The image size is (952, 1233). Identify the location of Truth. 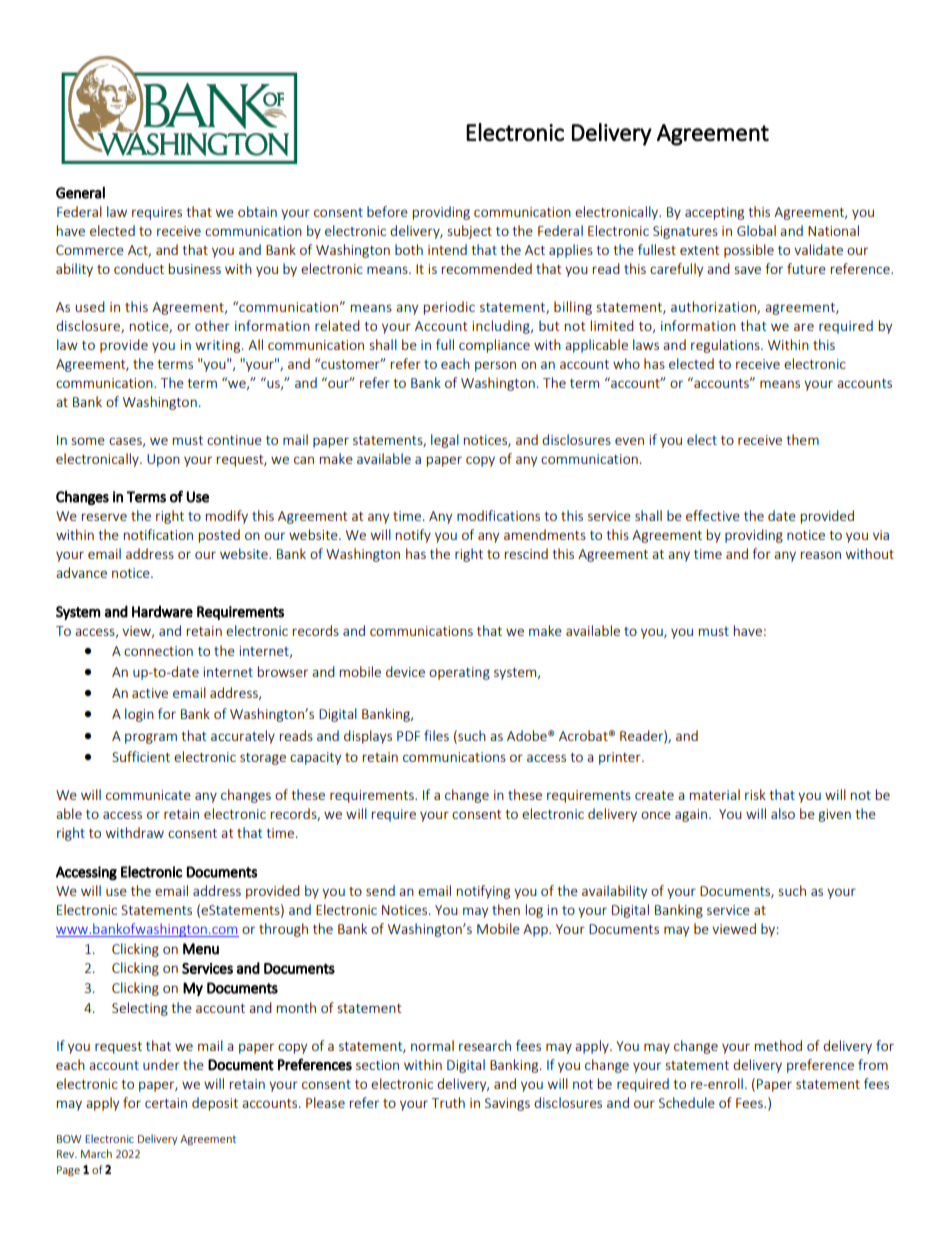
(448, 1102).
